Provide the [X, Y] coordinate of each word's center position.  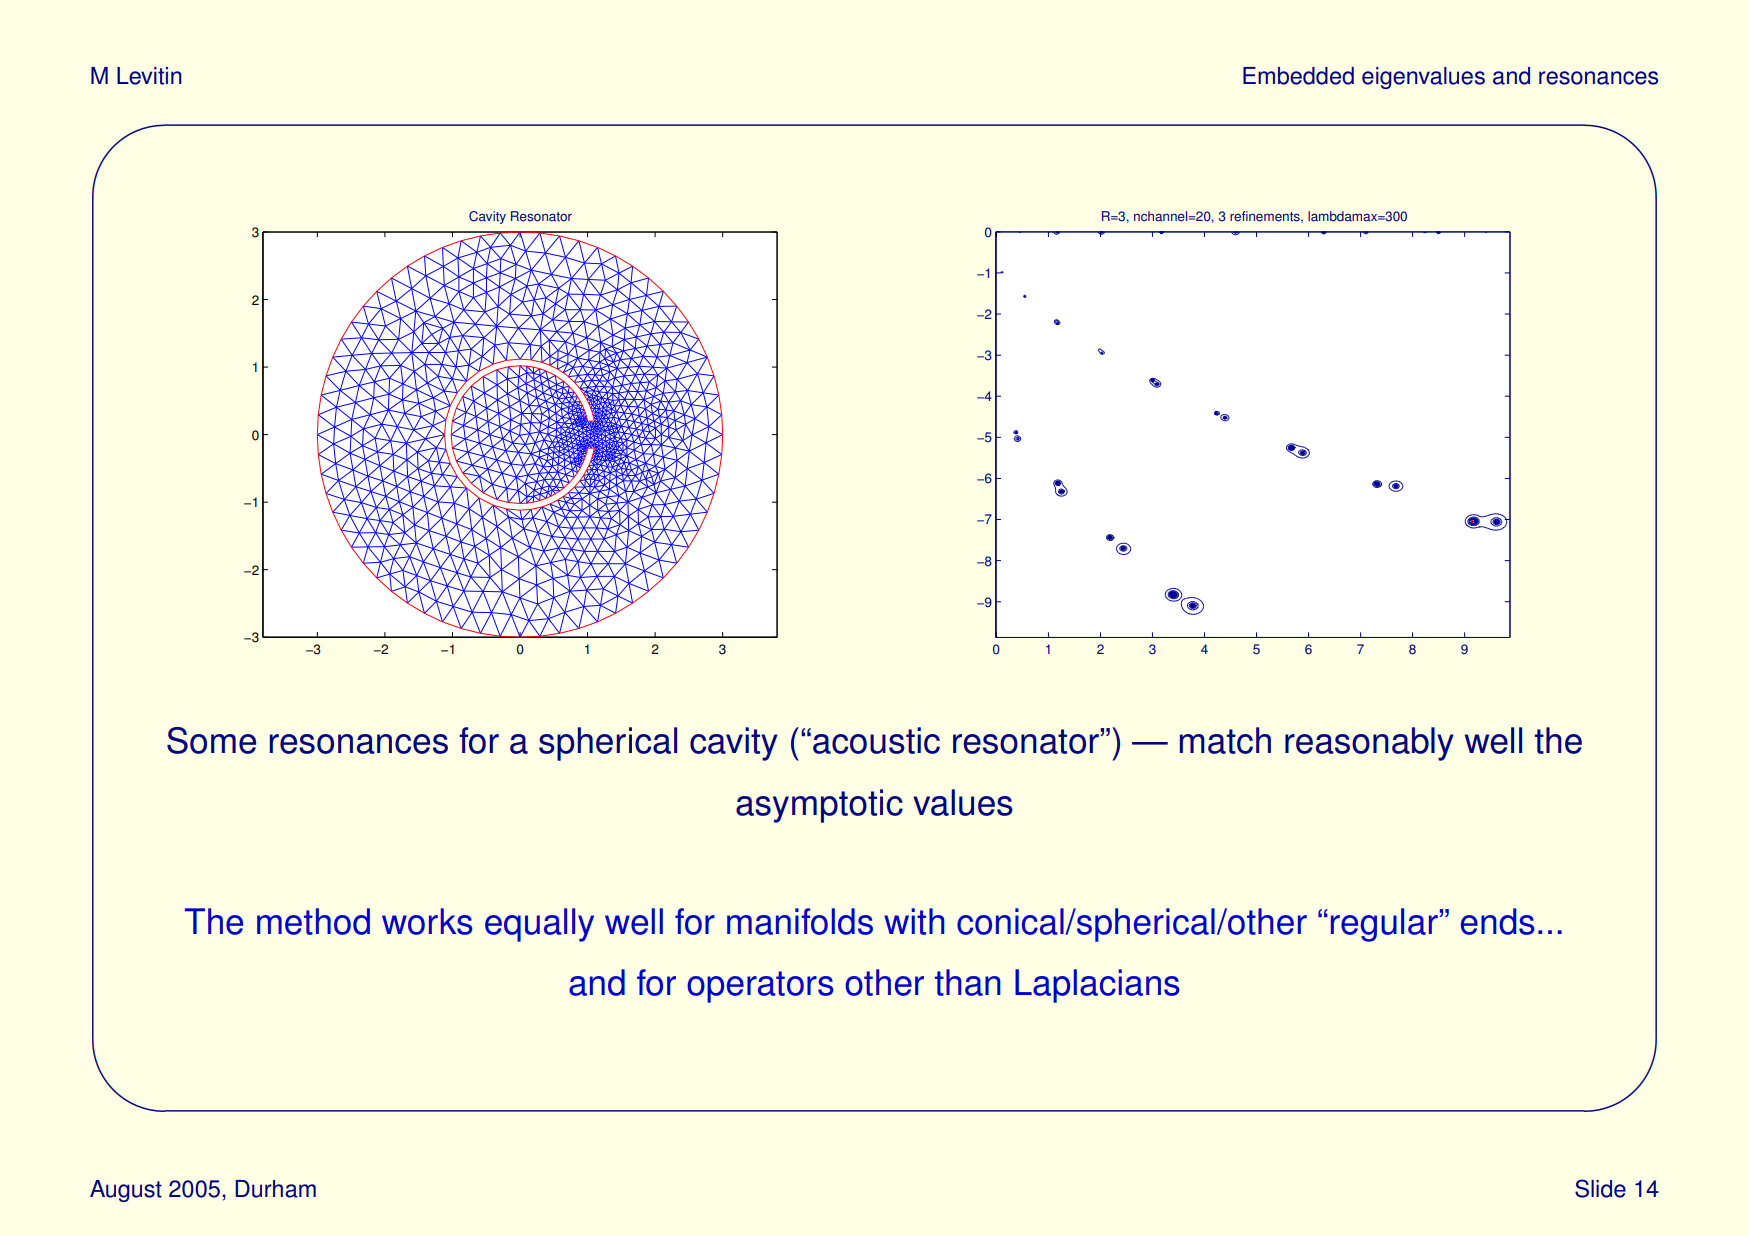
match [1225, 740]
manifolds [800, 921]
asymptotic [819, 806]
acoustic [876, 740]
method [313, 921]
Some [211, 740]
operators [761, 987]
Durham [276, 1189]
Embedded [1298, 76]
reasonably [1369, 744]
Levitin [149, 76]
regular [1384, 925]
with [914, 921]
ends [1498, 921]
